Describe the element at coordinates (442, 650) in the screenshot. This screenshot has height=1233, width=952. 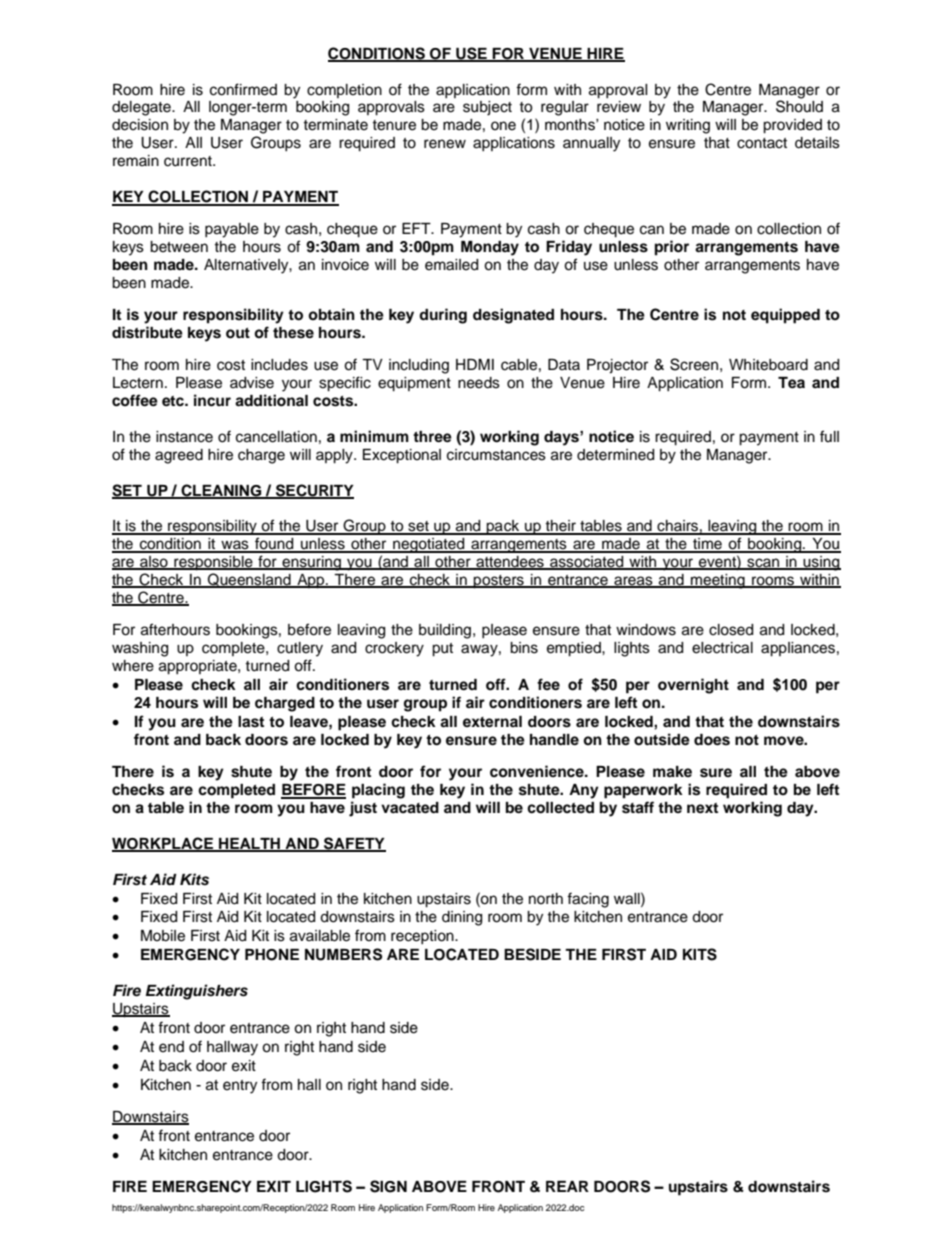
I see `put` at that location.
